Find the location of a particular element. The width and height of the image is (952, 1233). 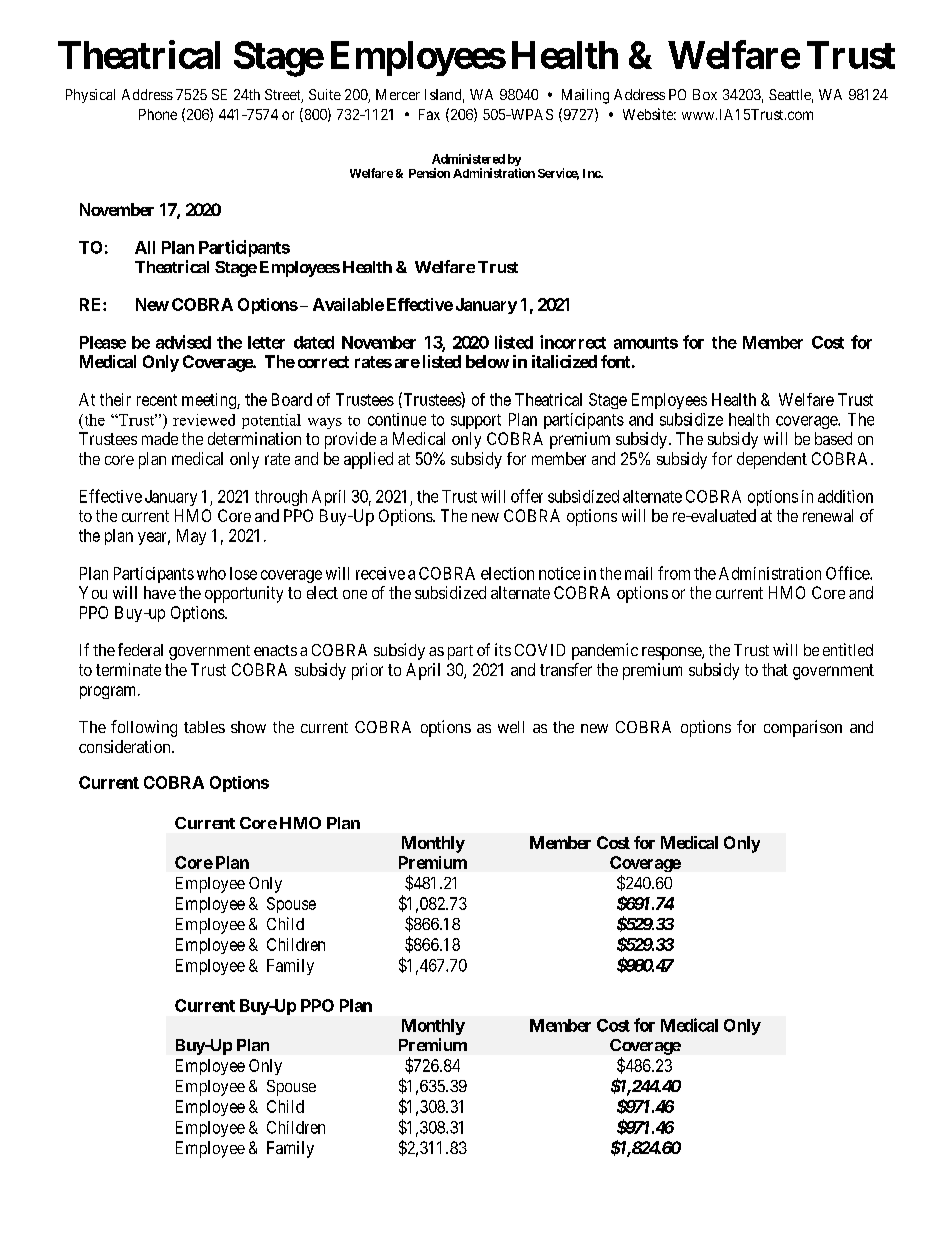

offer is located at coordinates (527, 496).
